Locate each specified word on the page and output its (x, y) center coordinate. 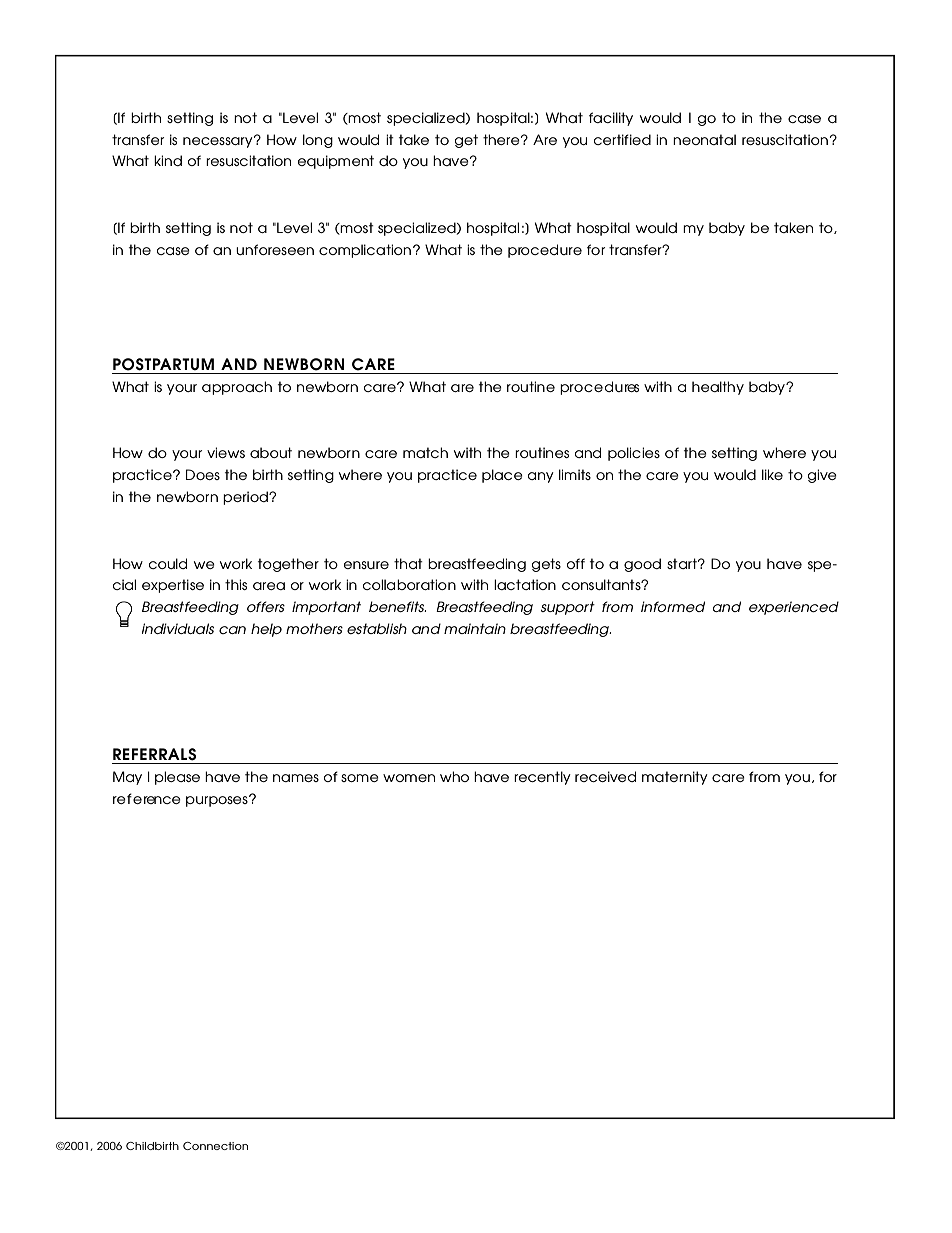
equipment (336, 162)
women (409, 778)
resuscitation (248, 160)
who (454, 776)
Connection (215, 1146)
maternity (675, 778)
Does (203, 474)
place (502, 476)
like (772, 474)
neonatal (704, 139)
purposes (218, 801)
